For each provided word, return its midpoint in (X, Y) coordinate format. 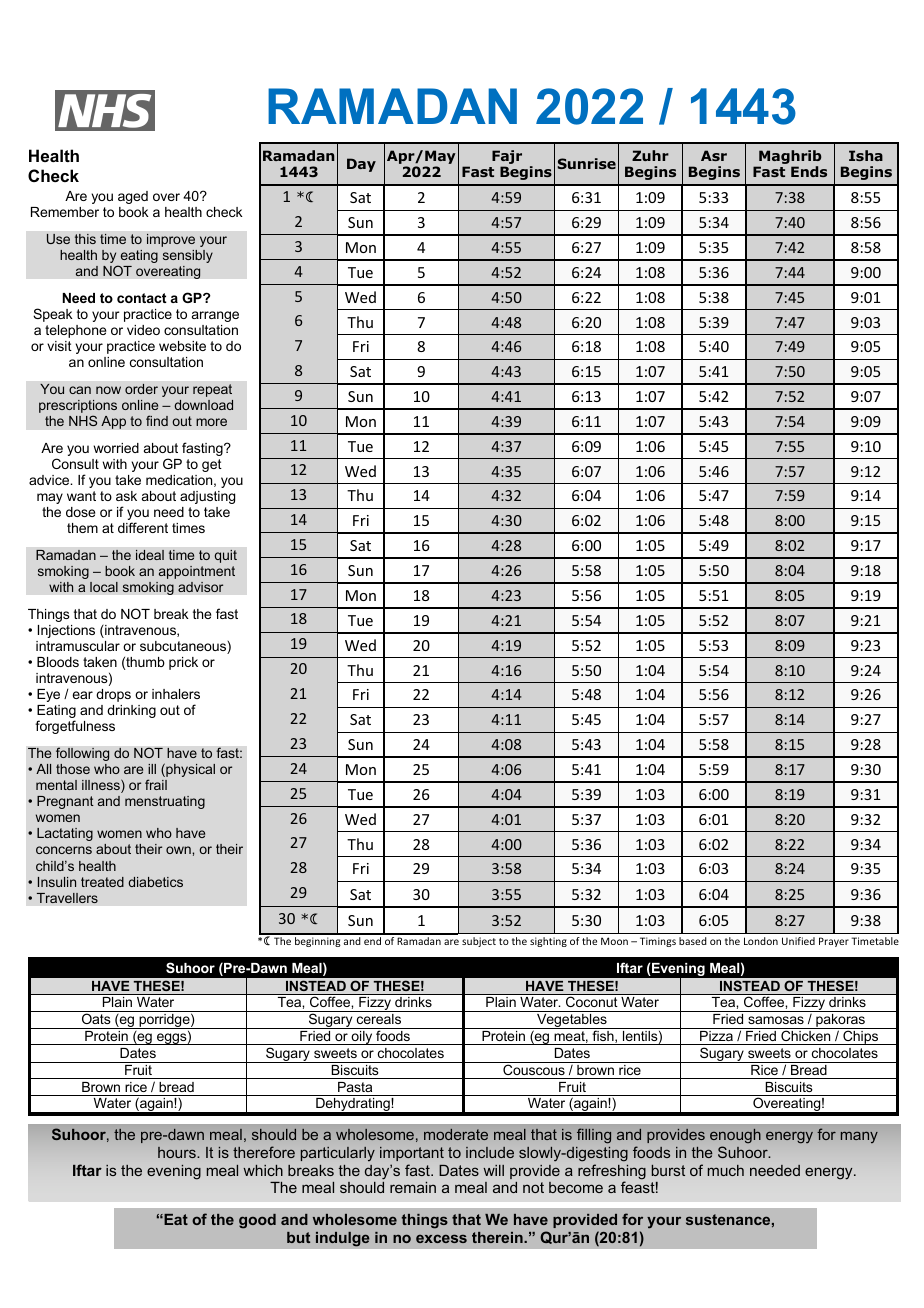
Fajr (507, 157)
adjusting (207, 497)
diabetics (155, 882)
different (143, 527)
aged (133, 197)
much (726, 1170)
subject (479, 942)
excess (441, 1238)
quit (226, 556)
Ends (809, 171)
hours (178, 1152)
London (761, 941)
